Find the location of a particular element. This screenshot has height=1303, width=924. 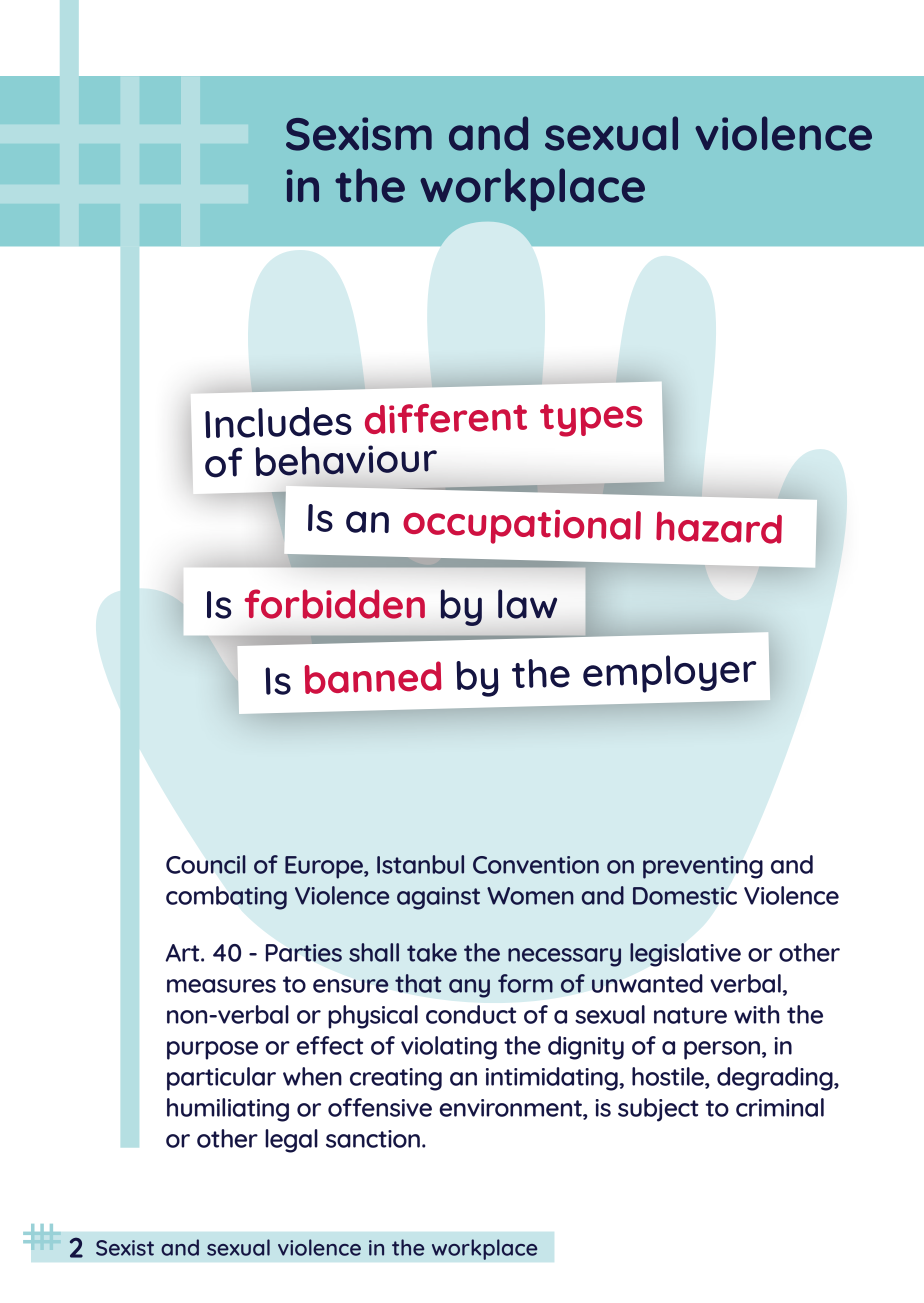

law is located at coordinates (527, 604).
